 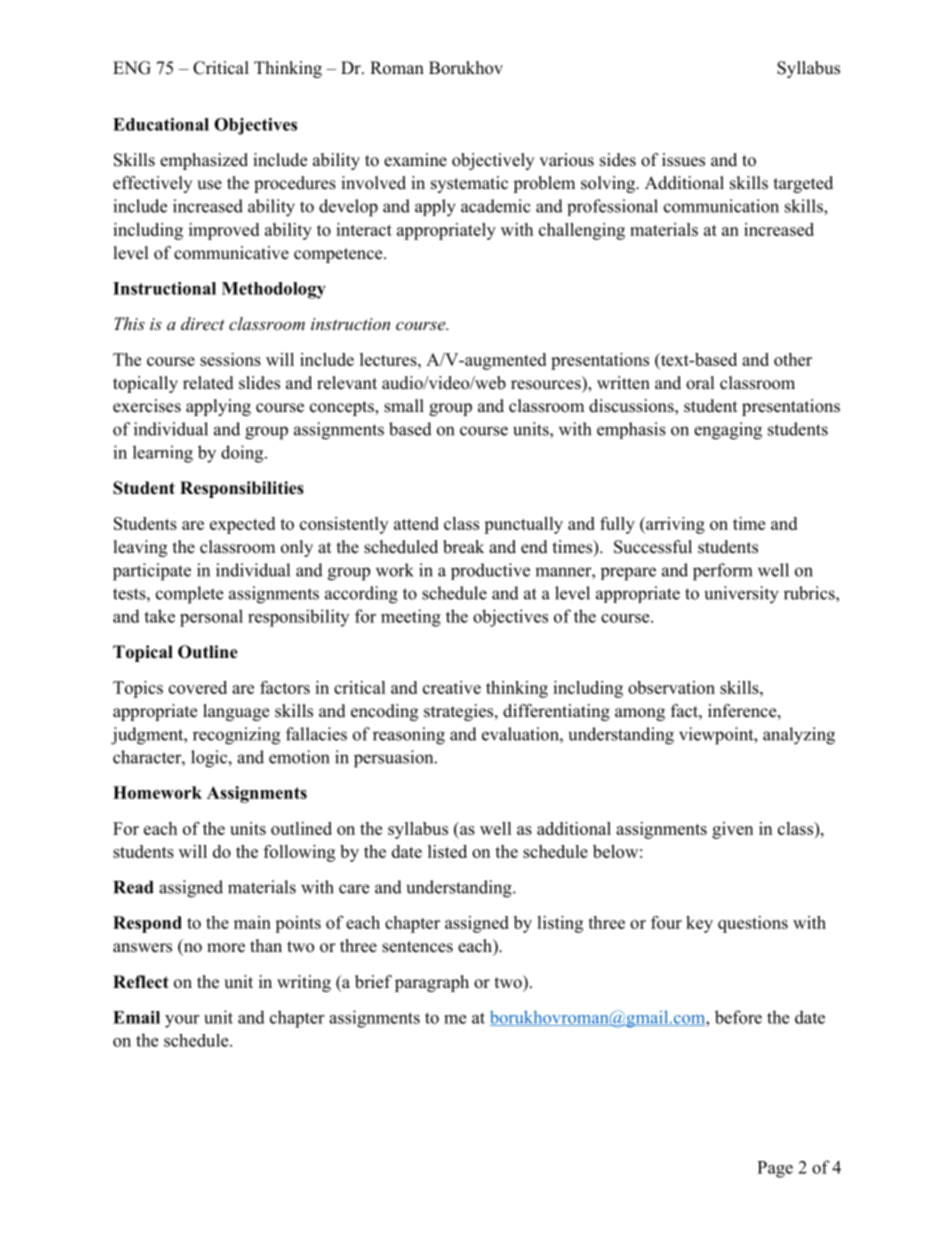 I want to click on issues, so click(x=683, y=160).
